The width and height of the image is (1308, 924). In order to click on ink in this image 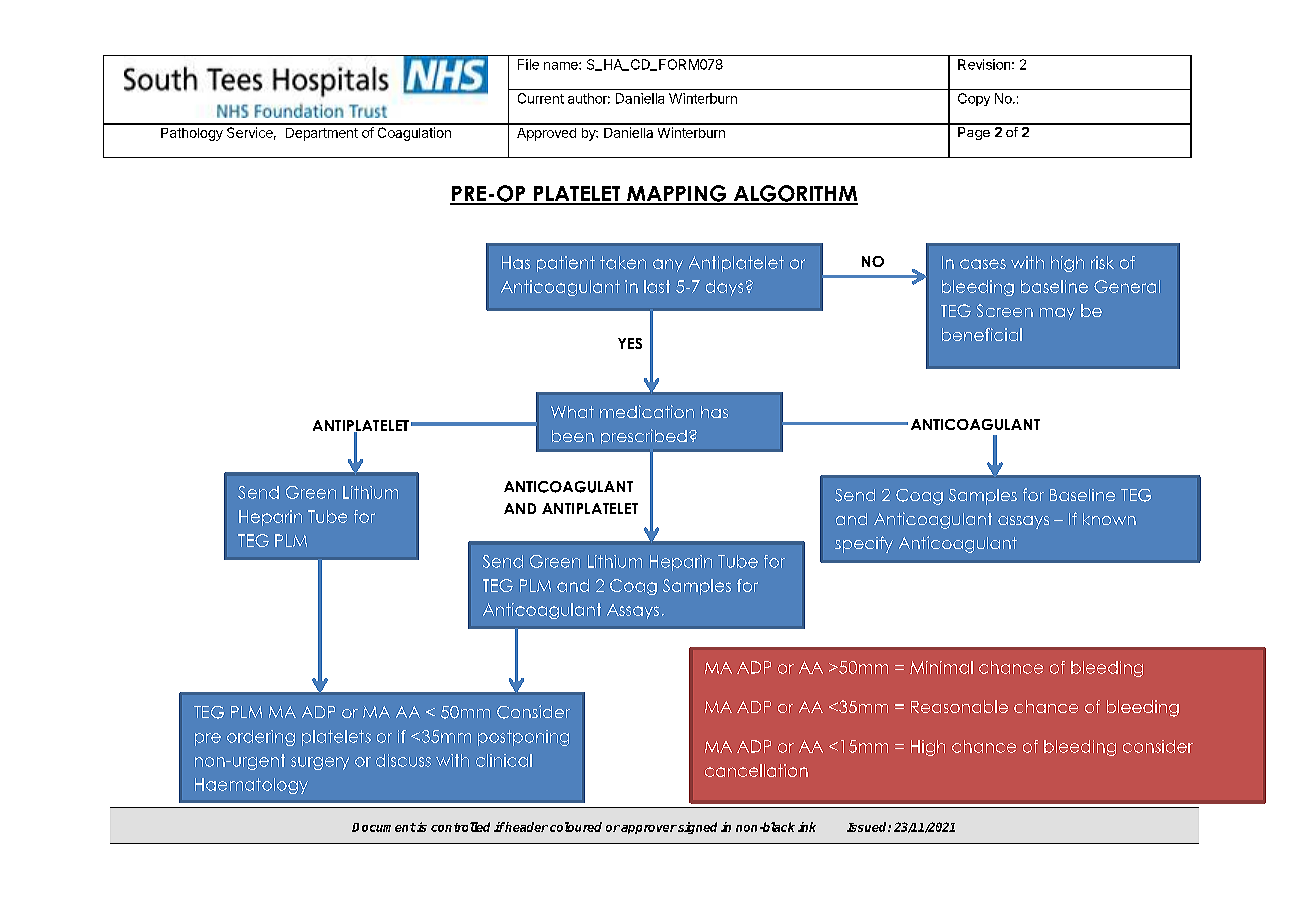, I will do `click(807, 827)`.
